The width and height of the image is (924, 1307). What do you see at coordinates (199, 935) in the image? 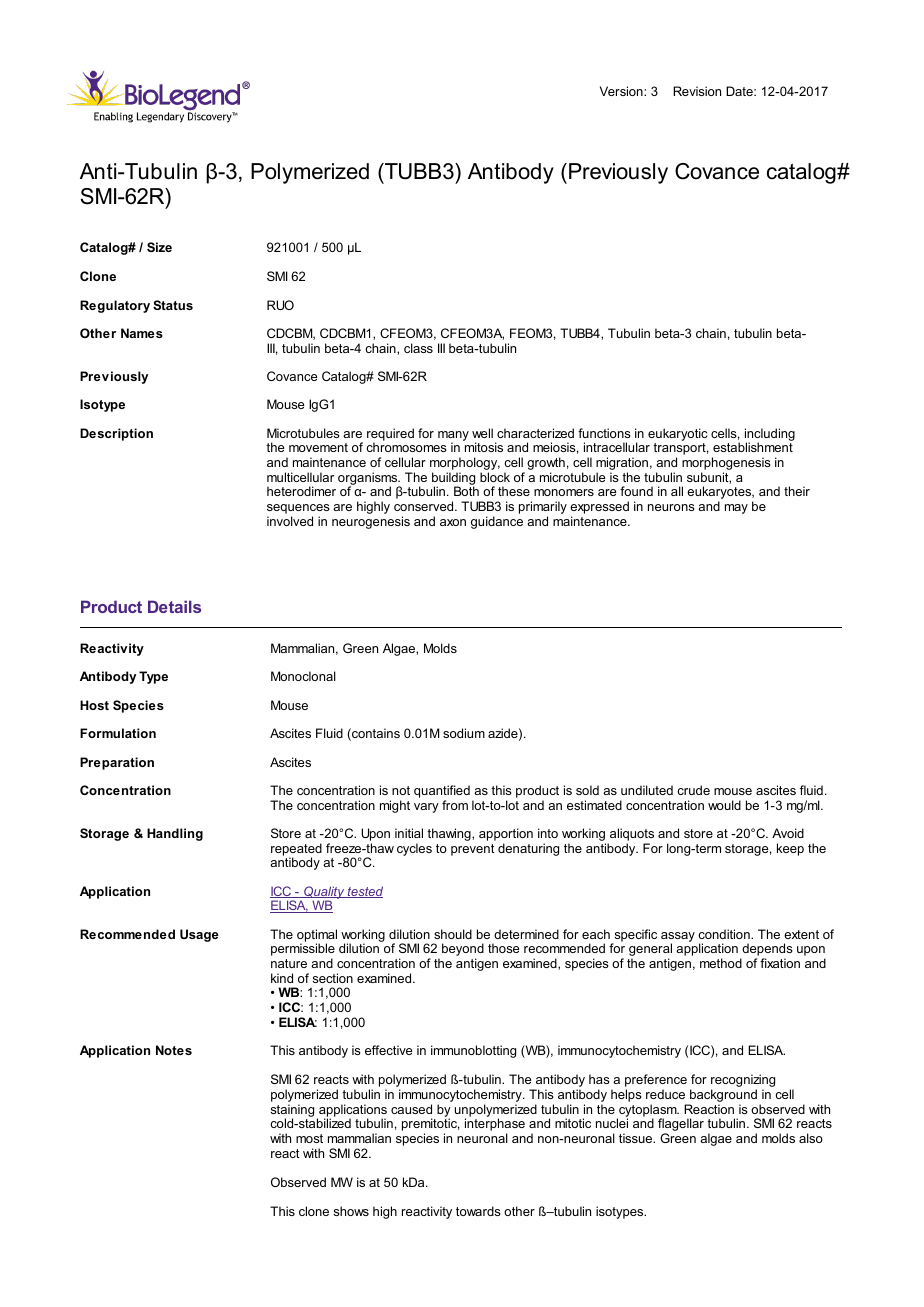
I see `Usage` at bounding box center [199, 935].
